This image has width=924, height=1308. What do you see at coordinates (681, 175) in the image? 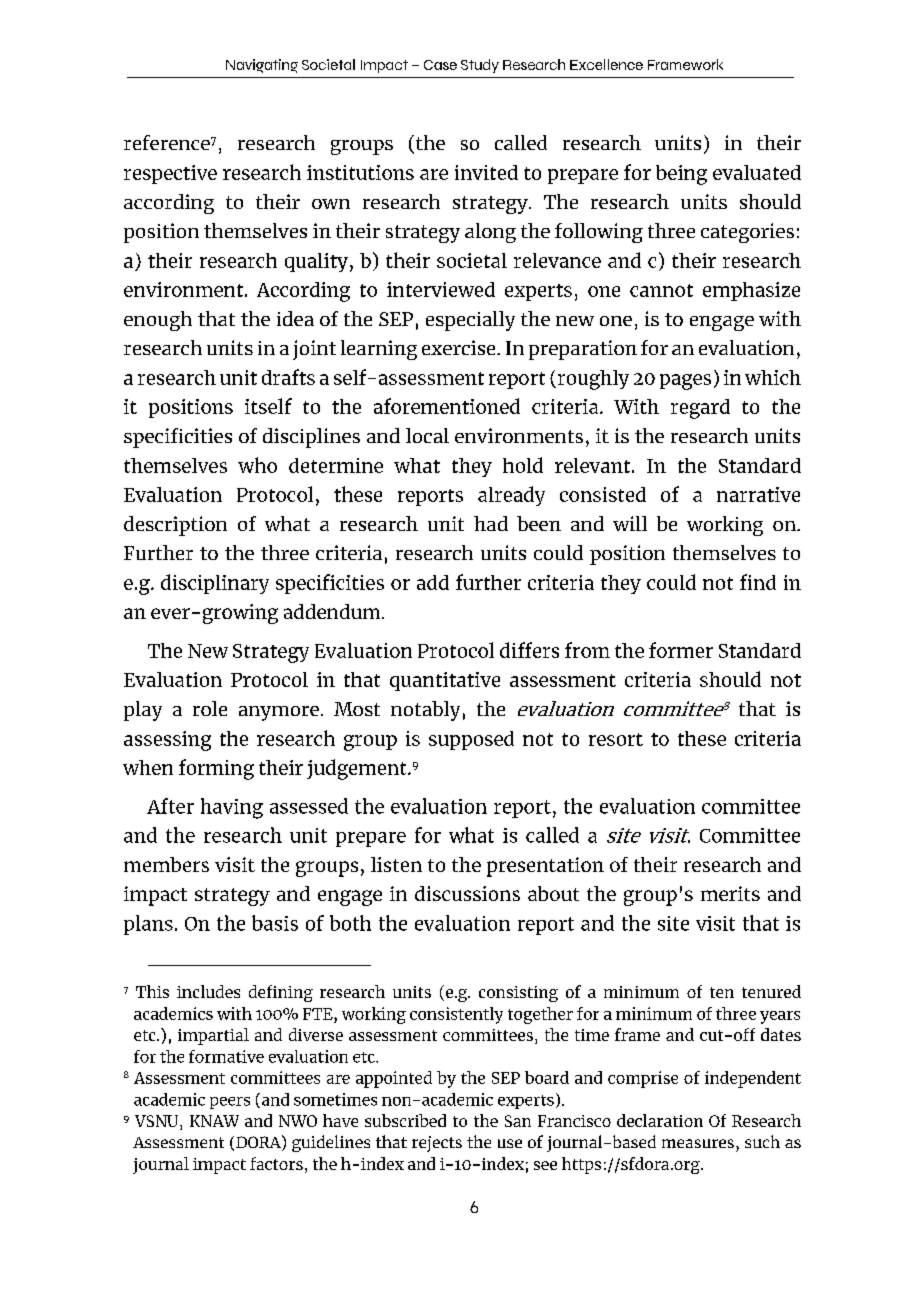
I see `being` at bounding box center [681, 175].
